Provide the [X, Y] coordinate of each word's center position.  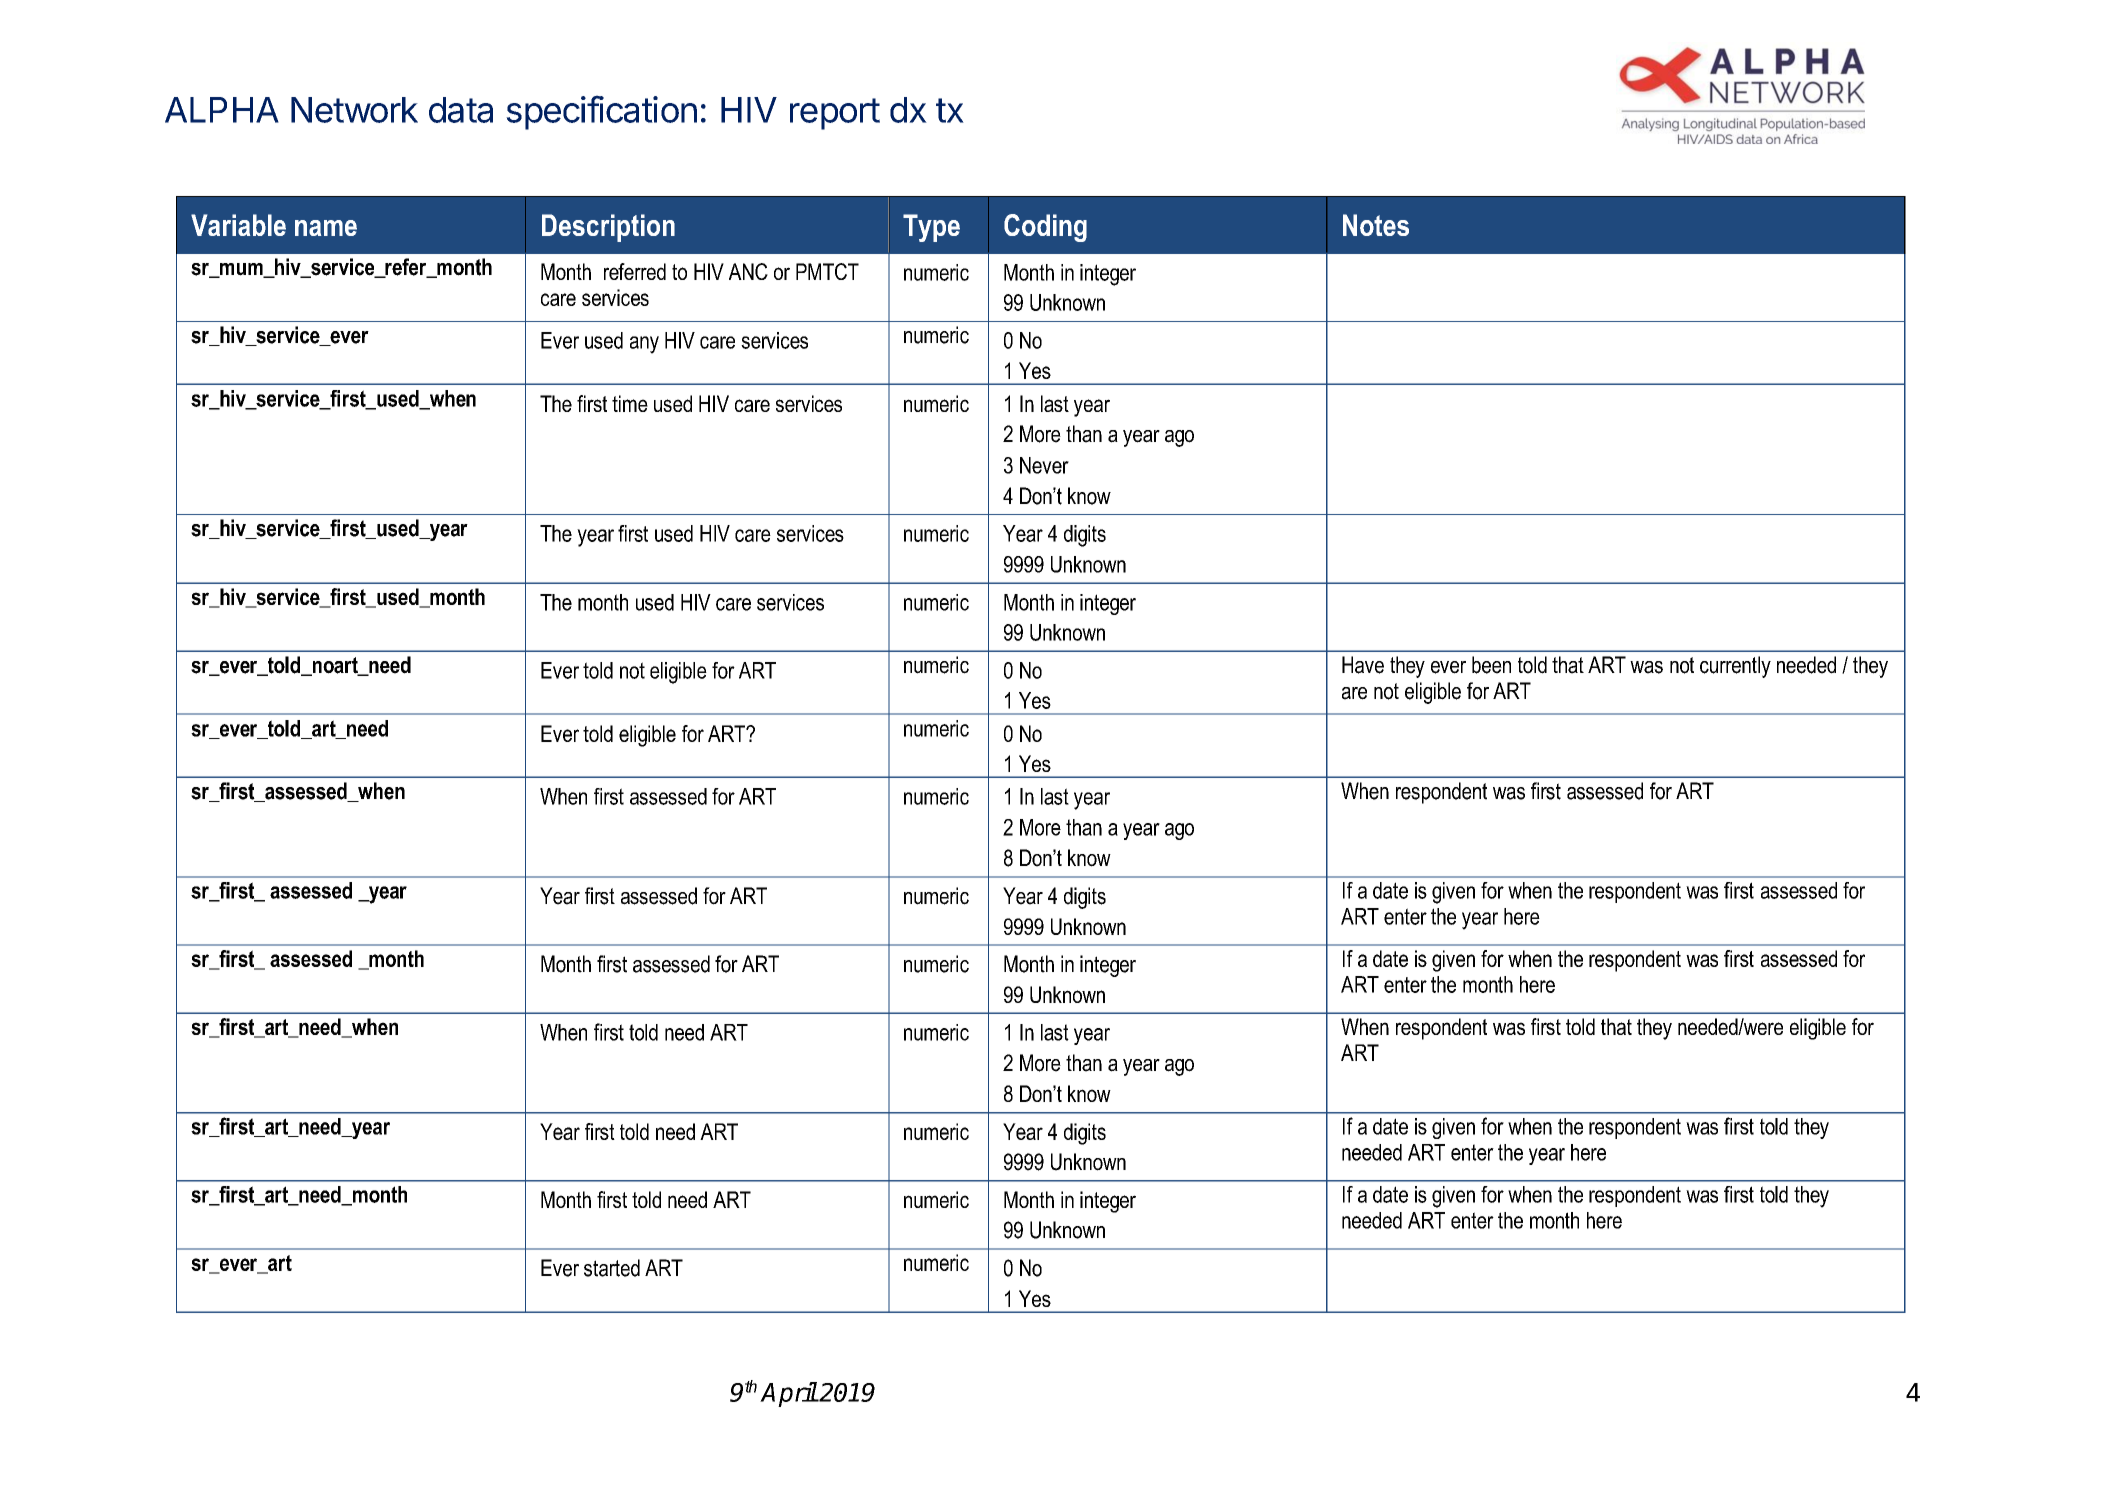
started [612, 1268]
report [835, 114]
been [1491, 665]
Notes [1376, 225]
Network [354, 110]
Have [1363, 665]
